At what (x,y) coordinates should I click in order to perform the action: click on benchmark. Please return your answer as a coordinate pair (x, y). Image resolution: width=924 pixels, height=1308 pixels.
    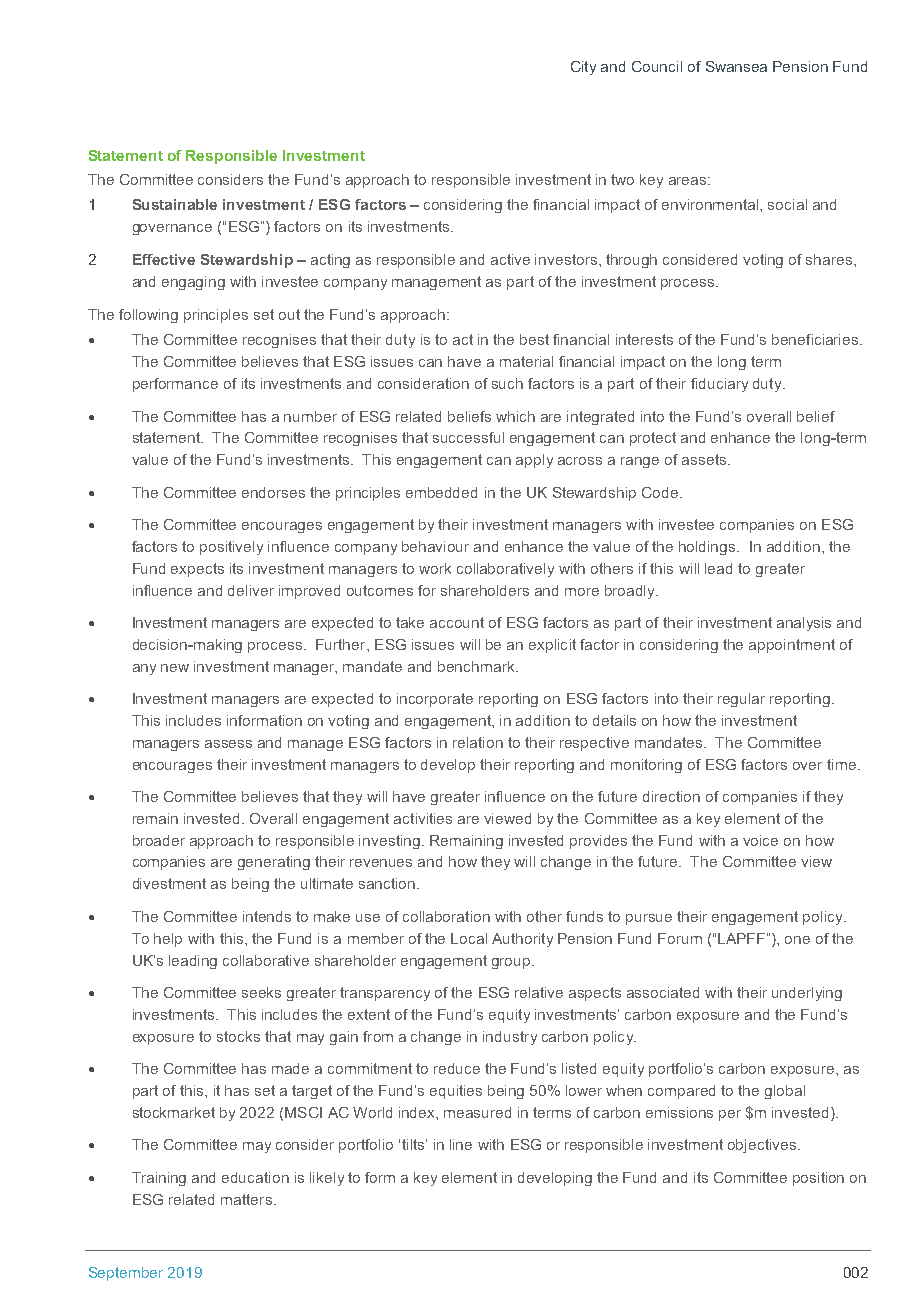
    Looking at the image, I should click on (478, 666).
